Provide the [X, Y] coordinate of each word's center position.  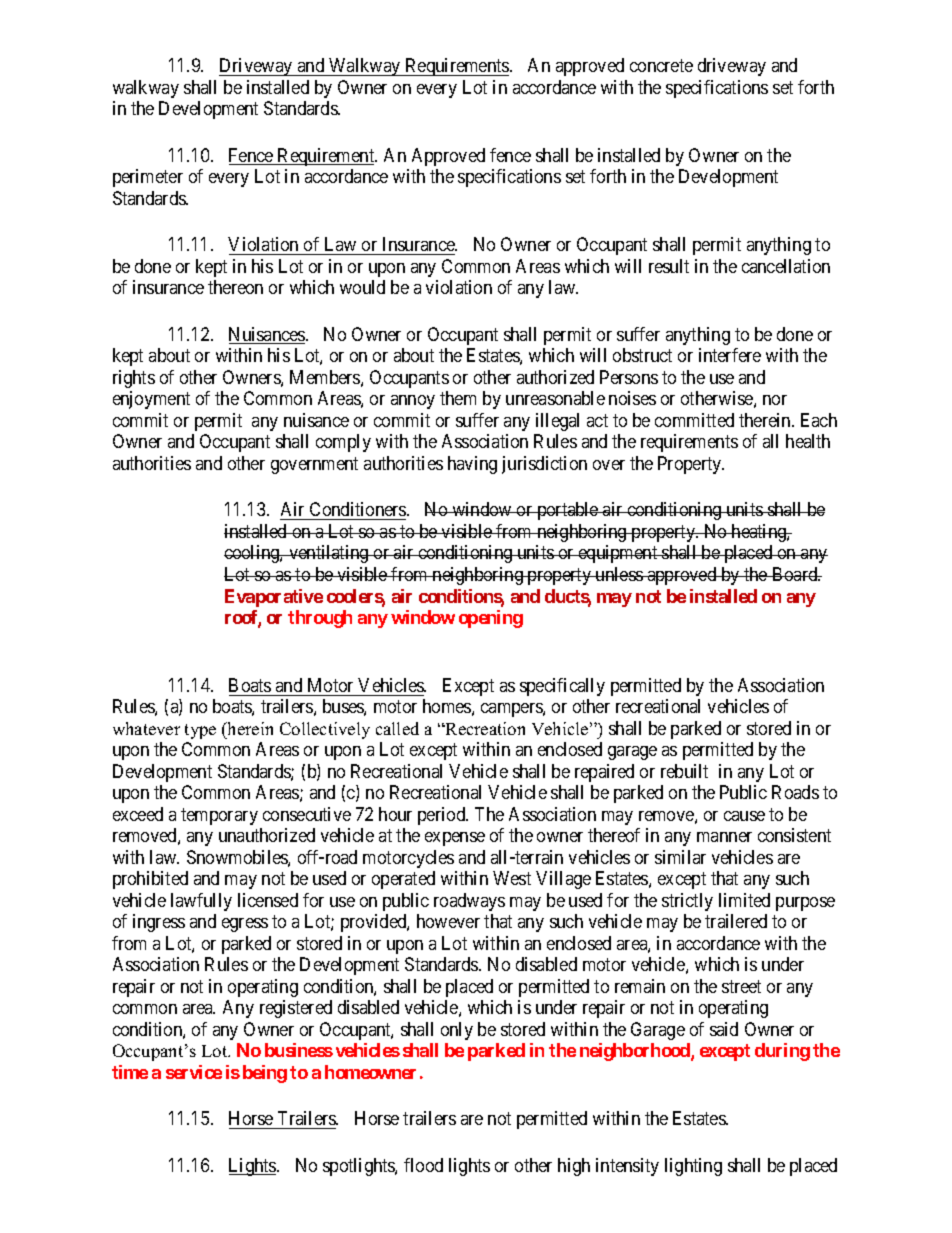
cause [744, 816]
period [443, 816]
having [472, 465]
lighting [693, 1167]
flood [423, 1165]
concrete [661, 66]
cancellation [786, 266]
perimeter [148, 178]
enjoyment [151, 400]
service [194, 1072]
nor [775, 400]
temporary [219, 816]
